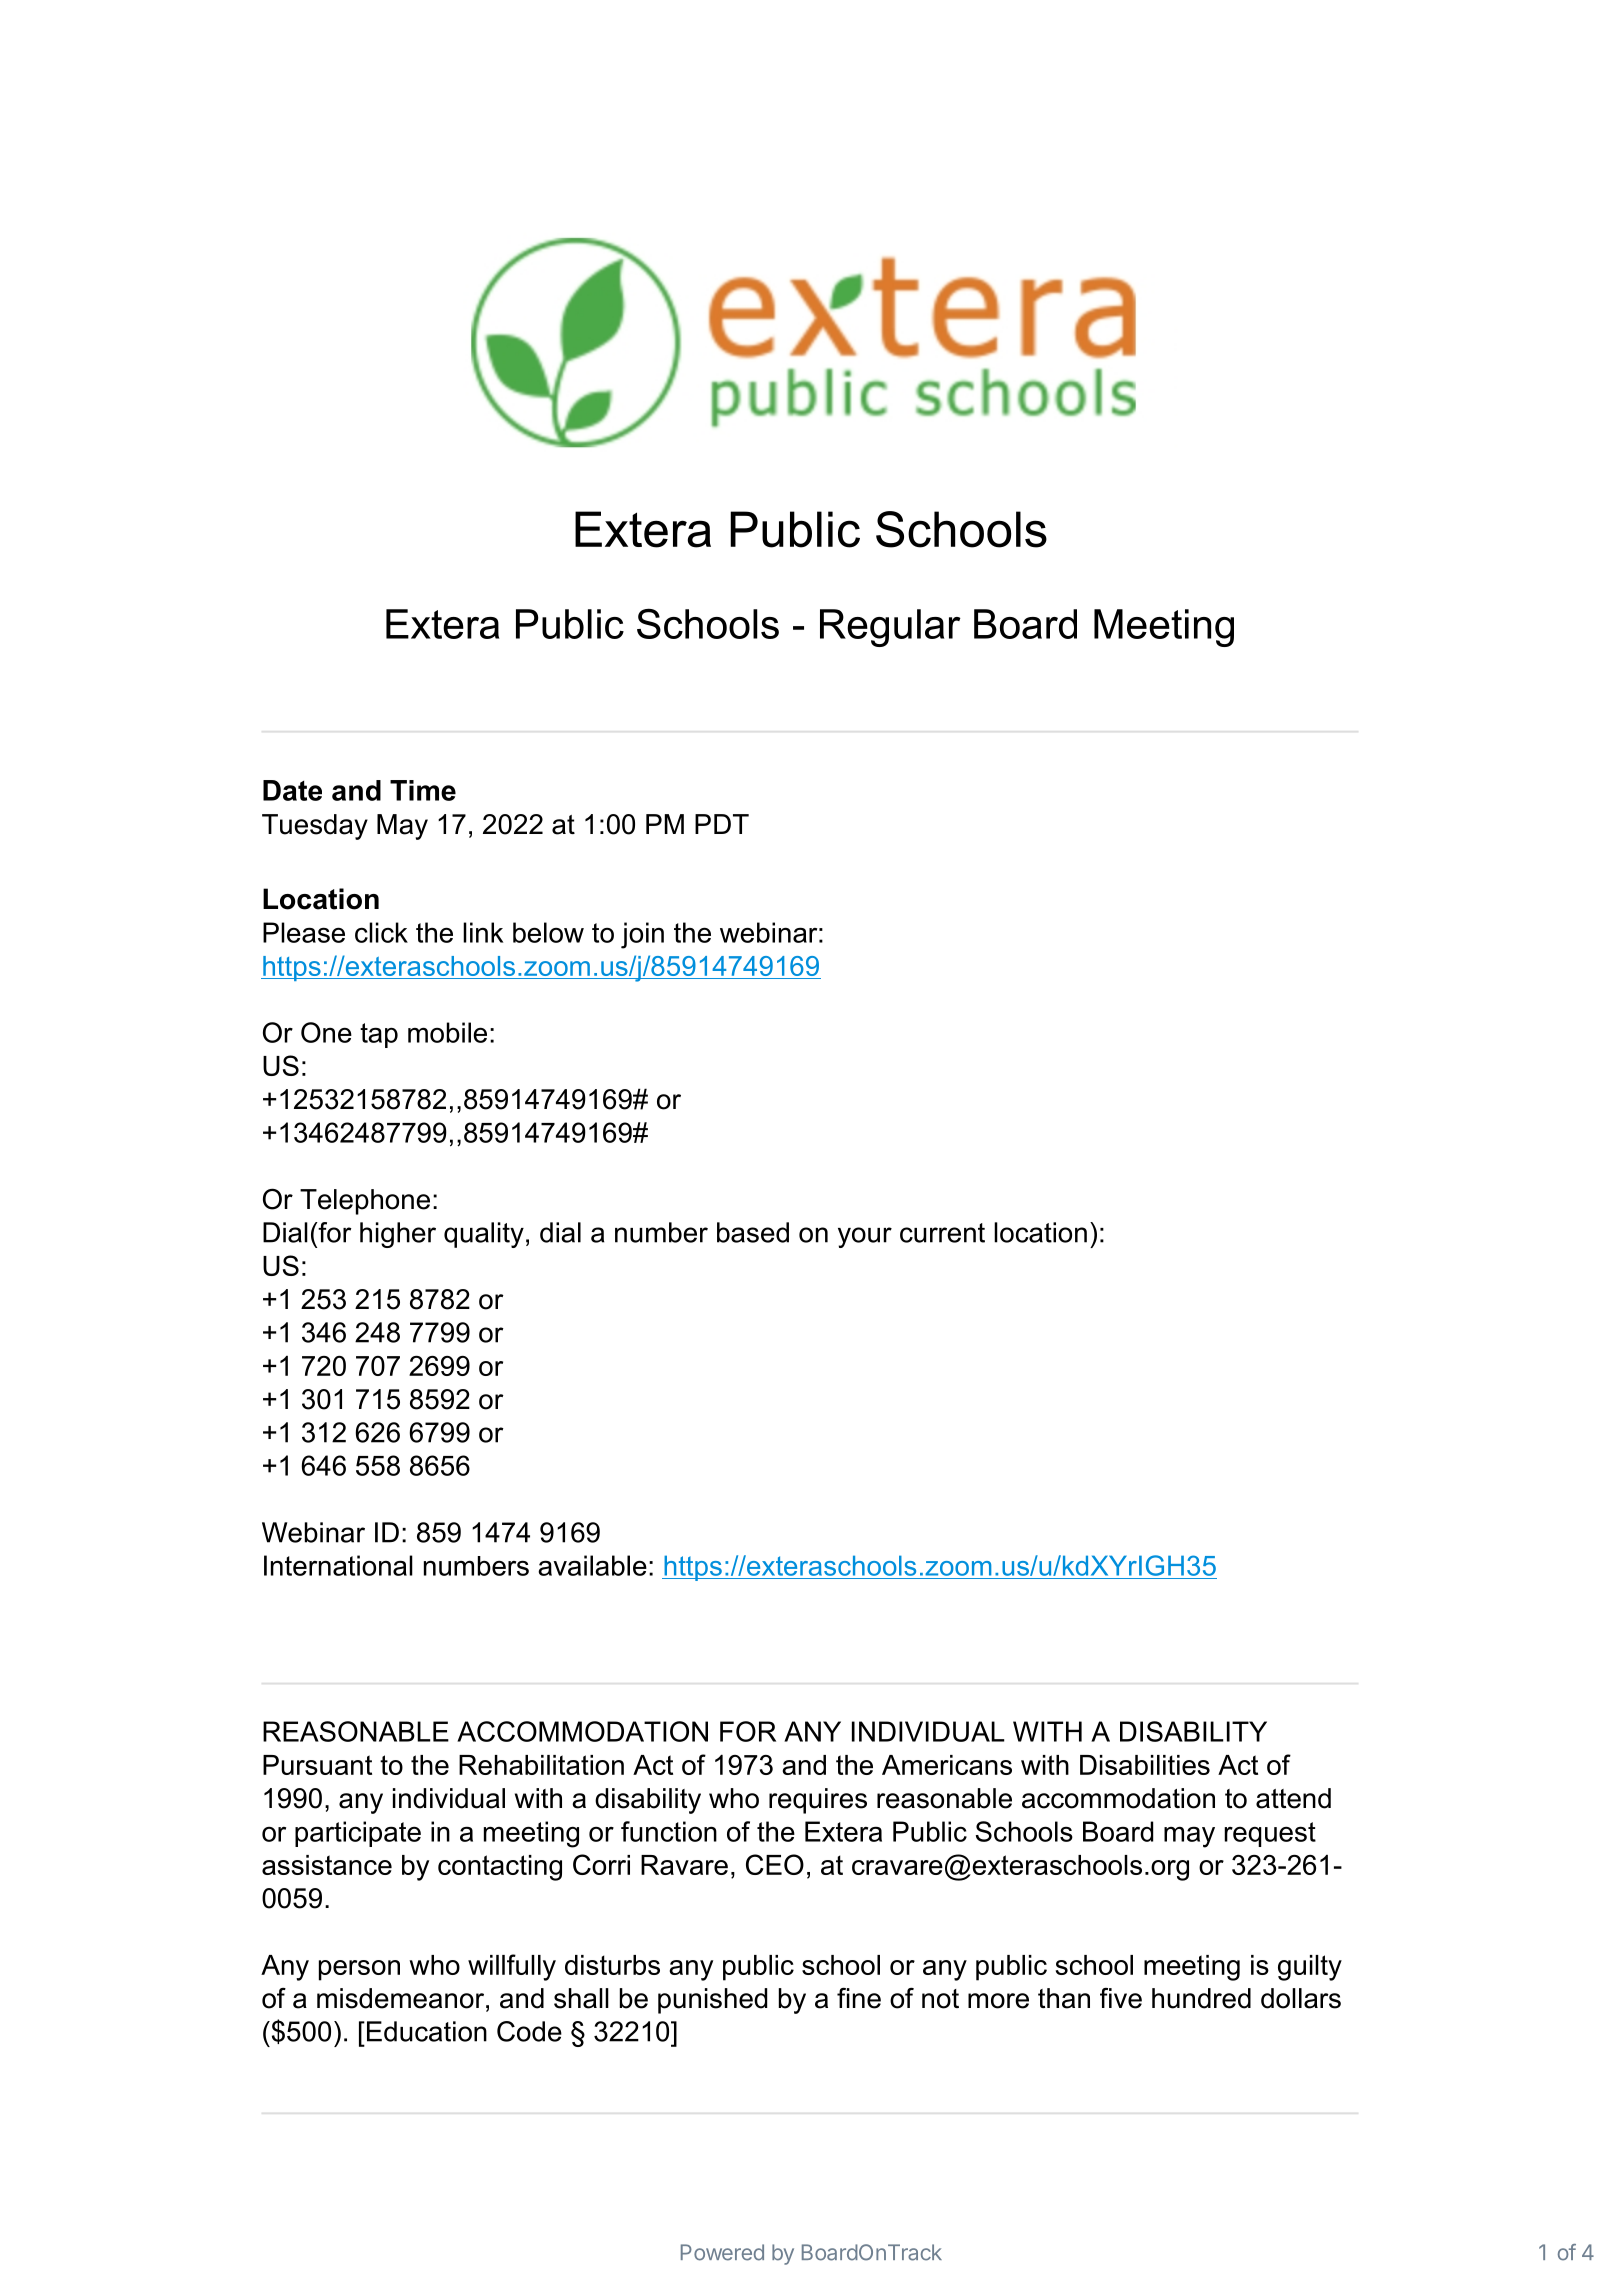 This screenshot has width=1620, height=2292. I want to click on Time, so click(423, 790).
